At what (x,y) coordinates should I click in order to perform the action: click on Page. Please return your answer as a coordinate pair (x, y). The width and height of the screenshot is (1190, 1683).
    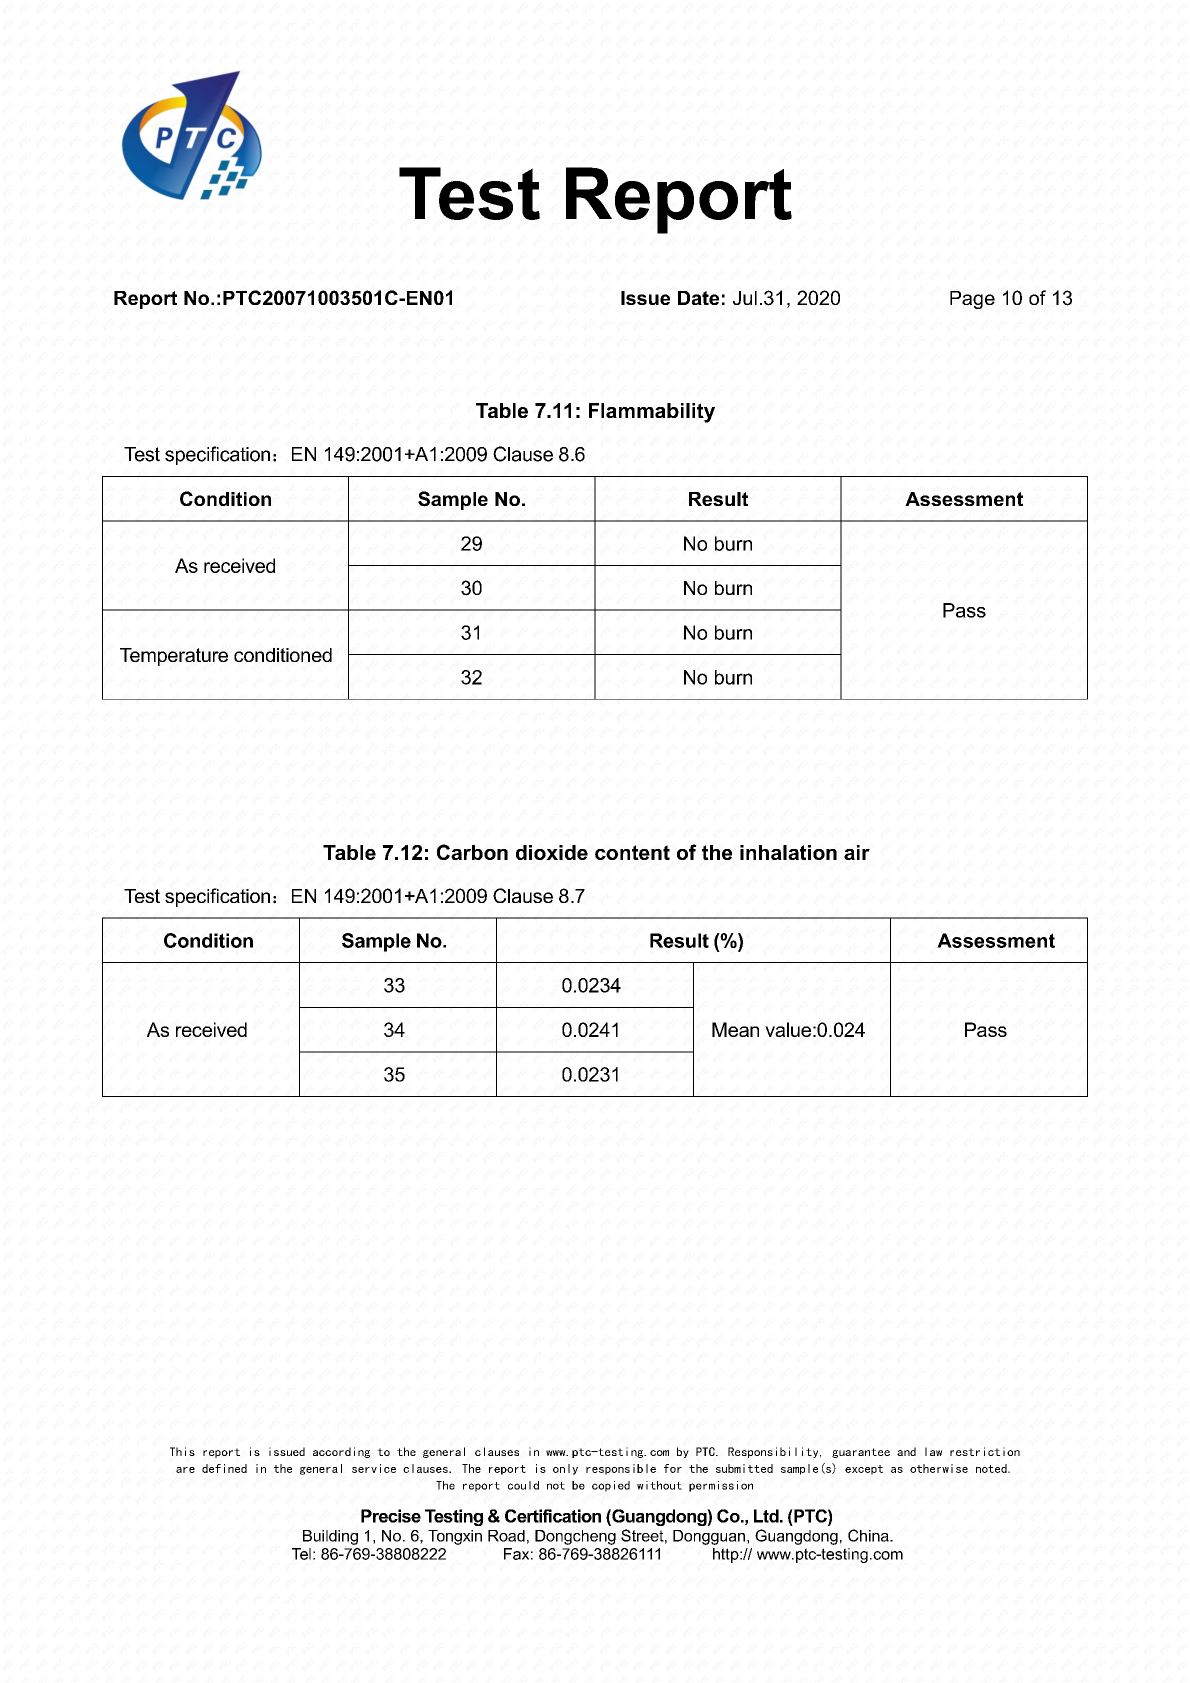
    Looking at the image, I should click on (972, 300).
